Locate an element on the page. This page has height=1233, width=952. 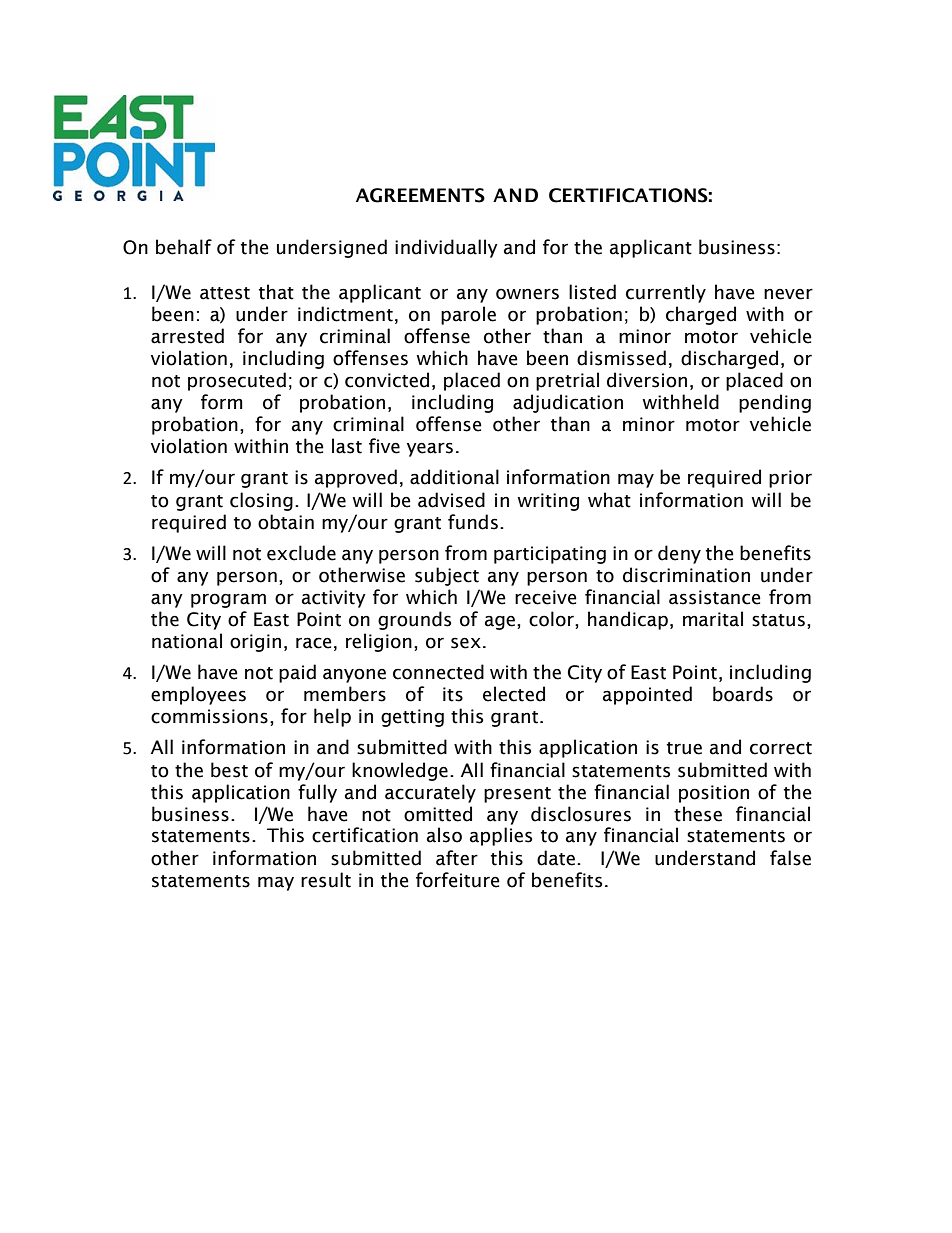
after is located at coordinates (457, 858).
